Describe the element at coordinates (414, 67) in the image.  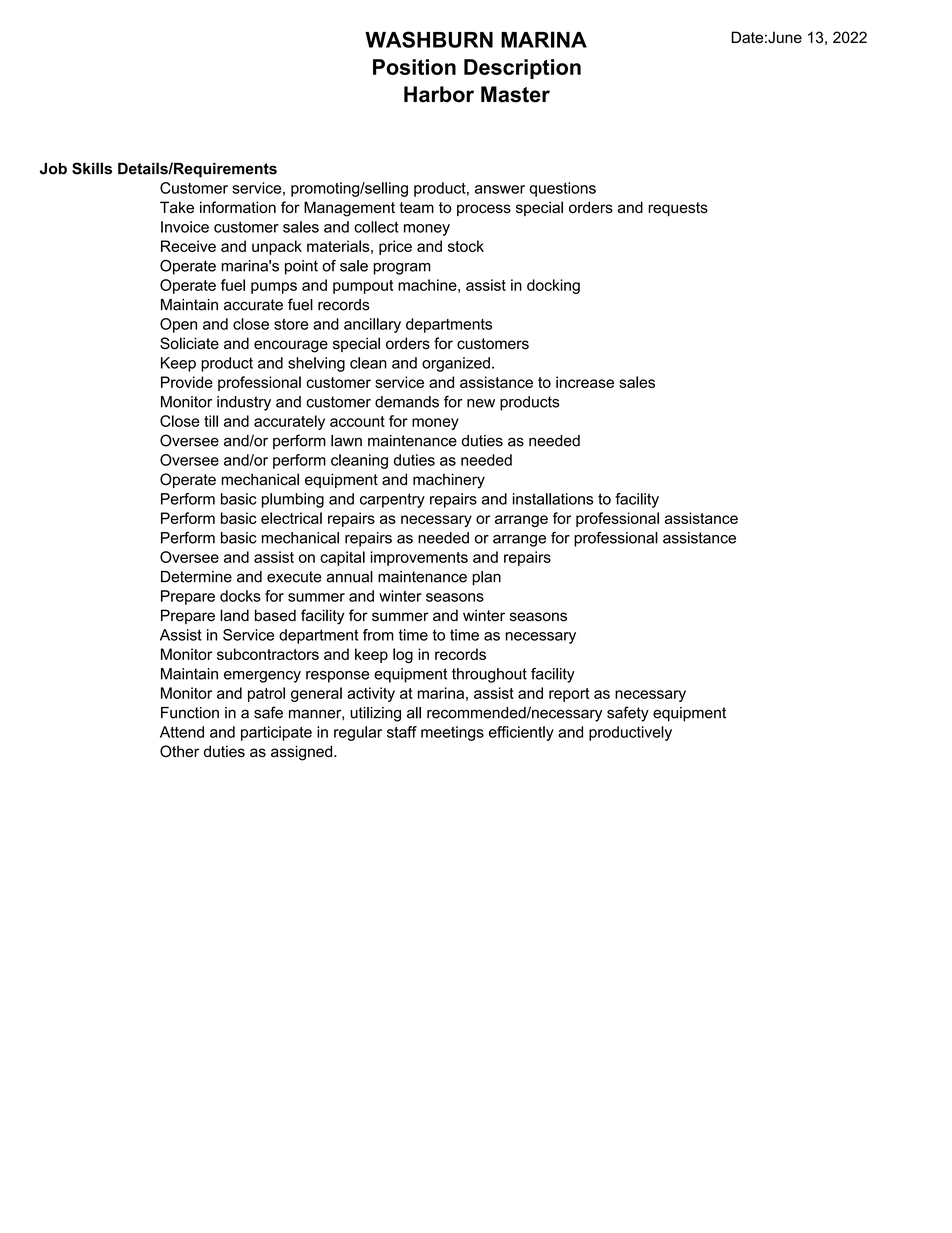
I see `Position` at that location.
